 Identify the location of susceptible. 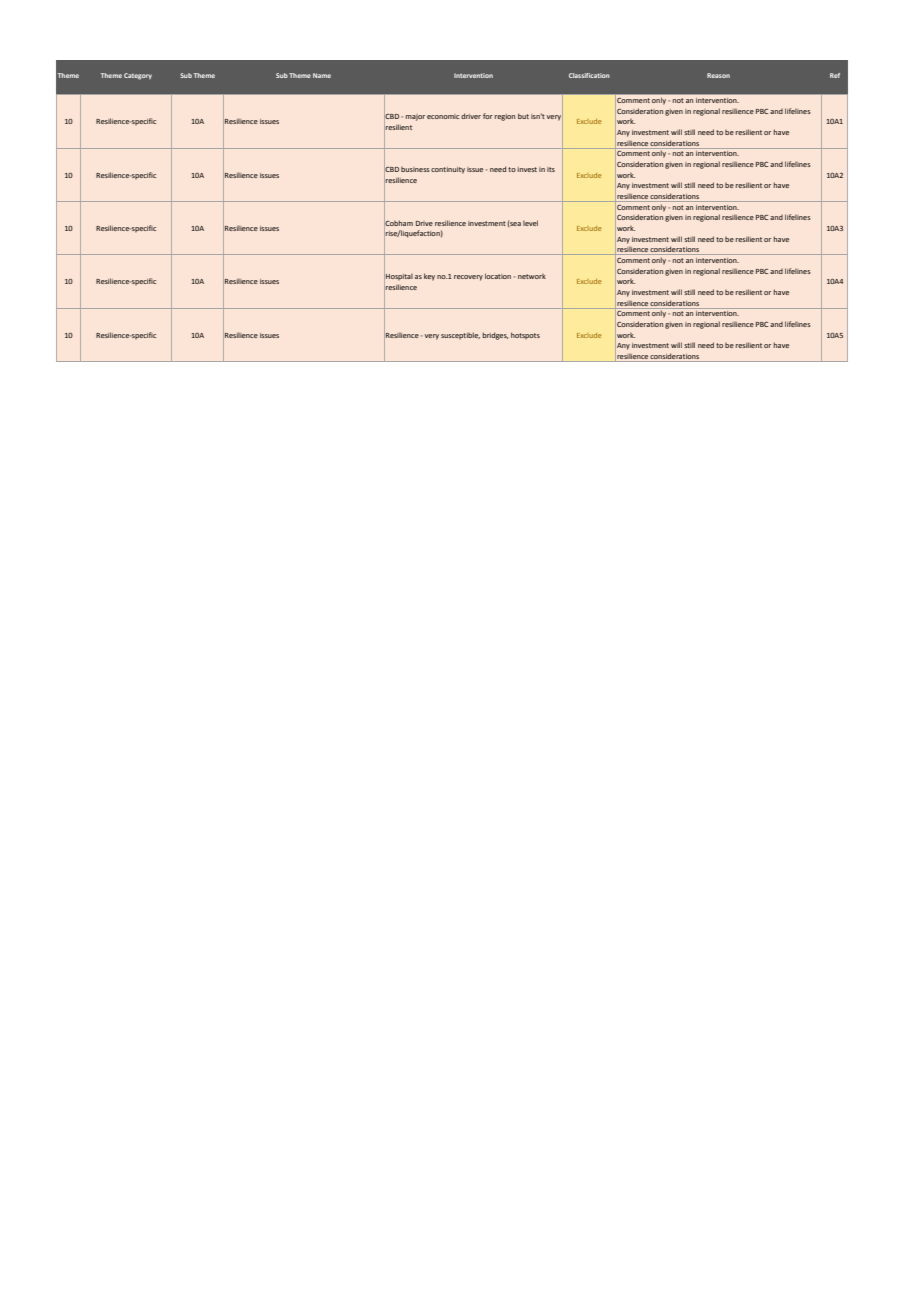
(460, 336).
